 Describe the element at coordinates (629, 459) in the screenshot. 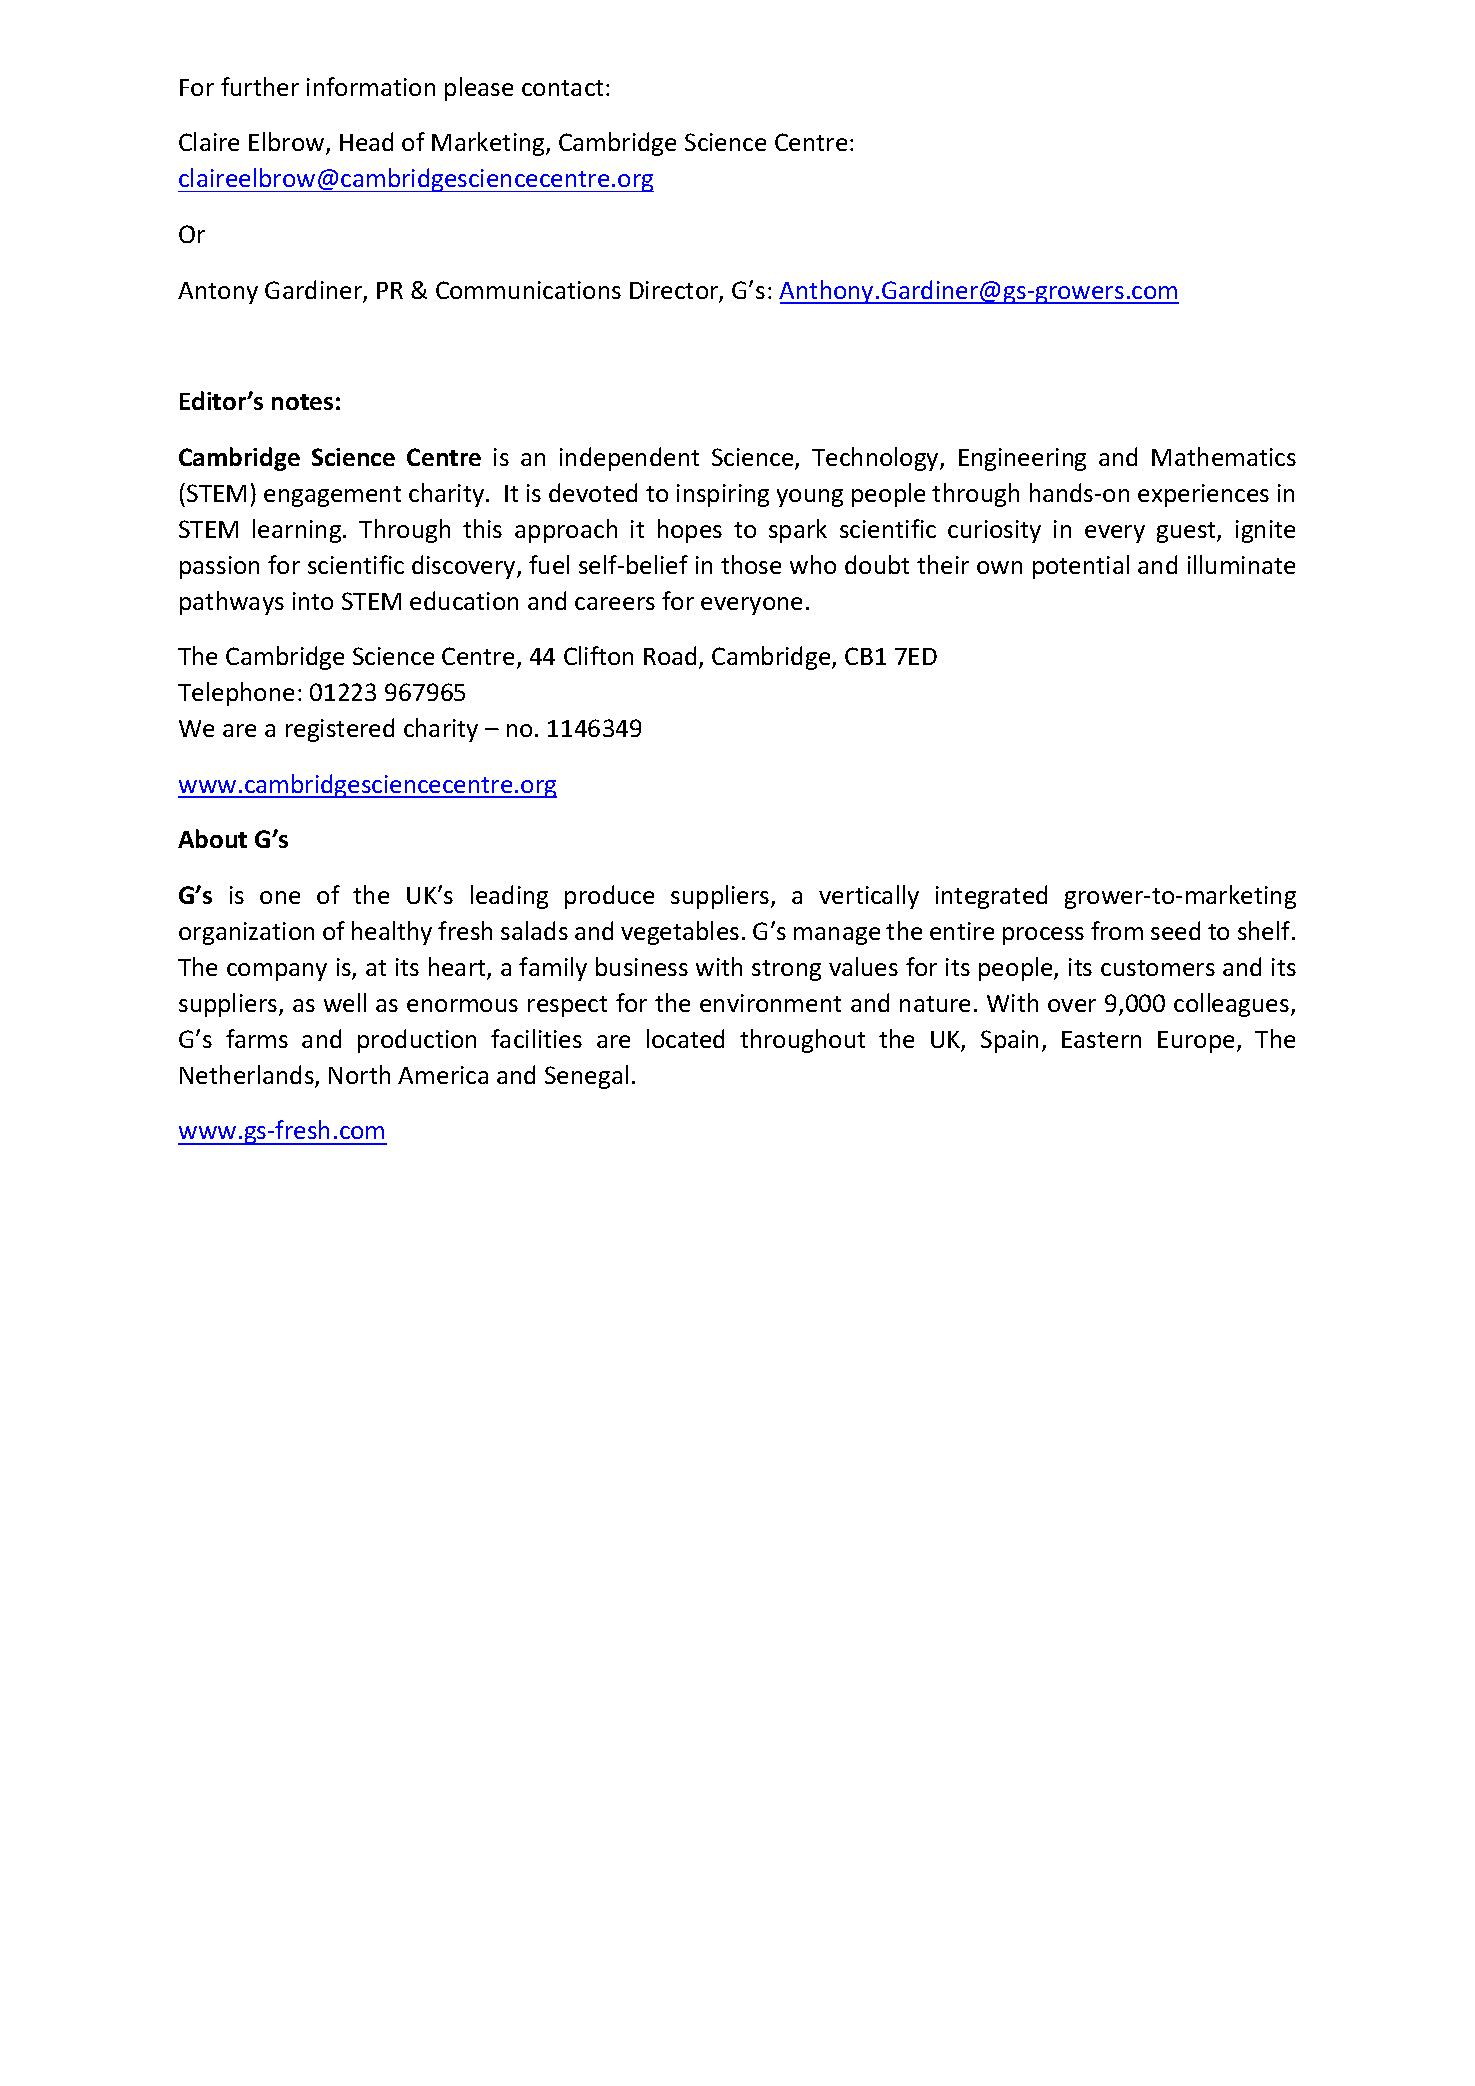

I see `independent` at that location.
